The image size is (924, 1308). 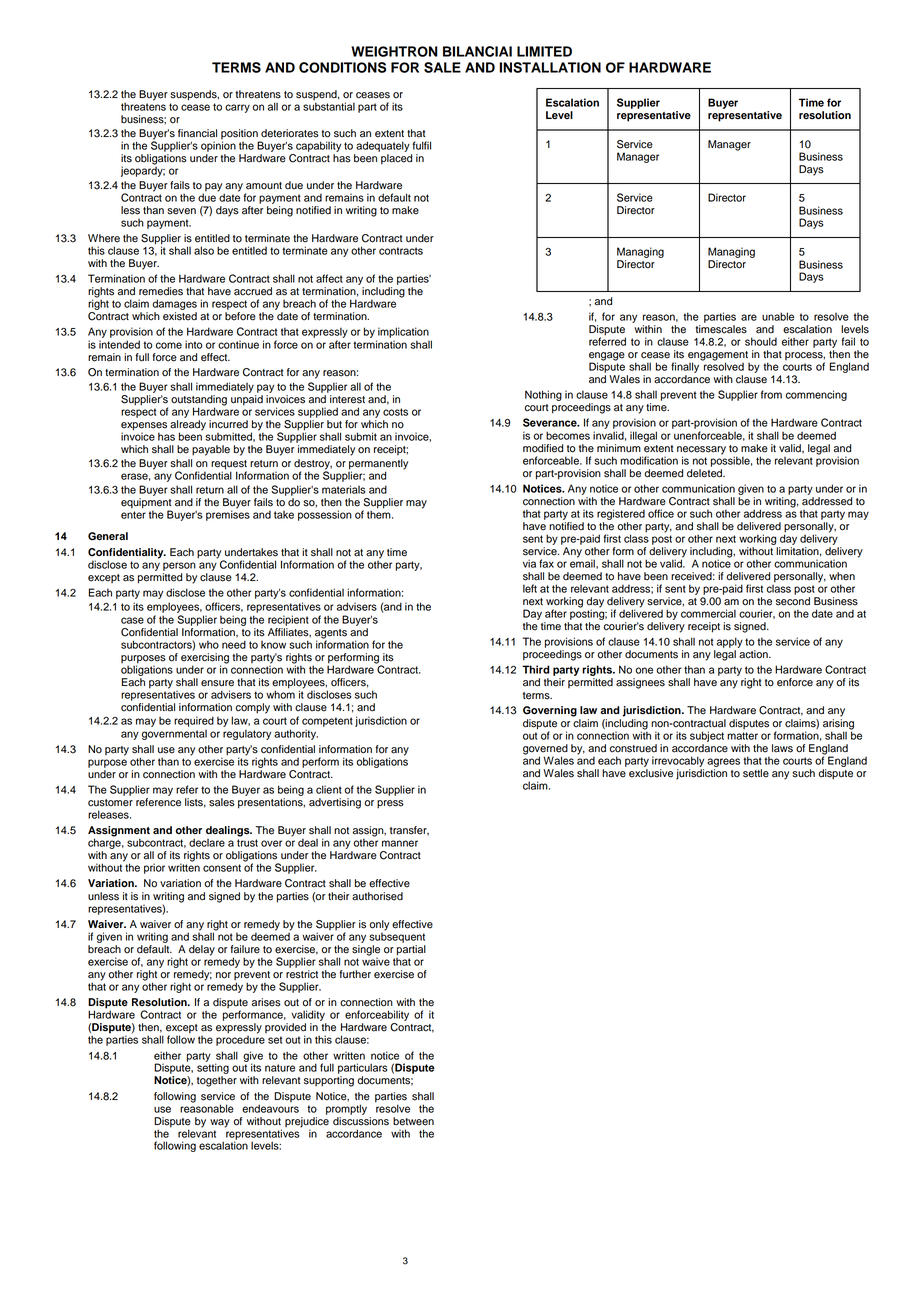 I want to click on between, so click(x=413, y=1121).
